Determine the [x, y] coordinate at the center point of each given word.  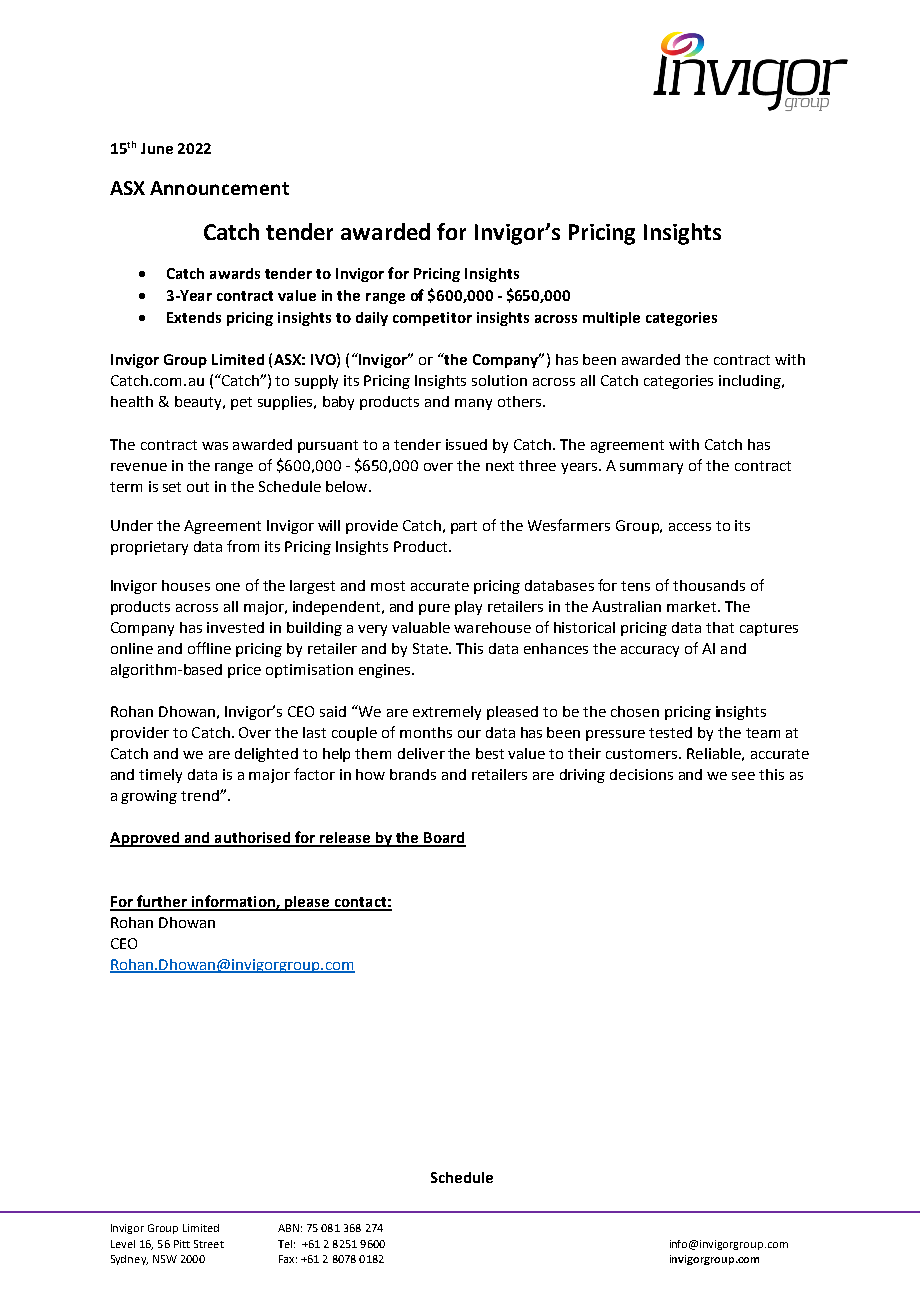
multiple [611, 319]
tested [670, 732]
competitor [432, 319]
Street [209, 1244]
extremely [447, 713]
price [244, 671]
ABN [288, 1228]
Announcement [219, 188]
